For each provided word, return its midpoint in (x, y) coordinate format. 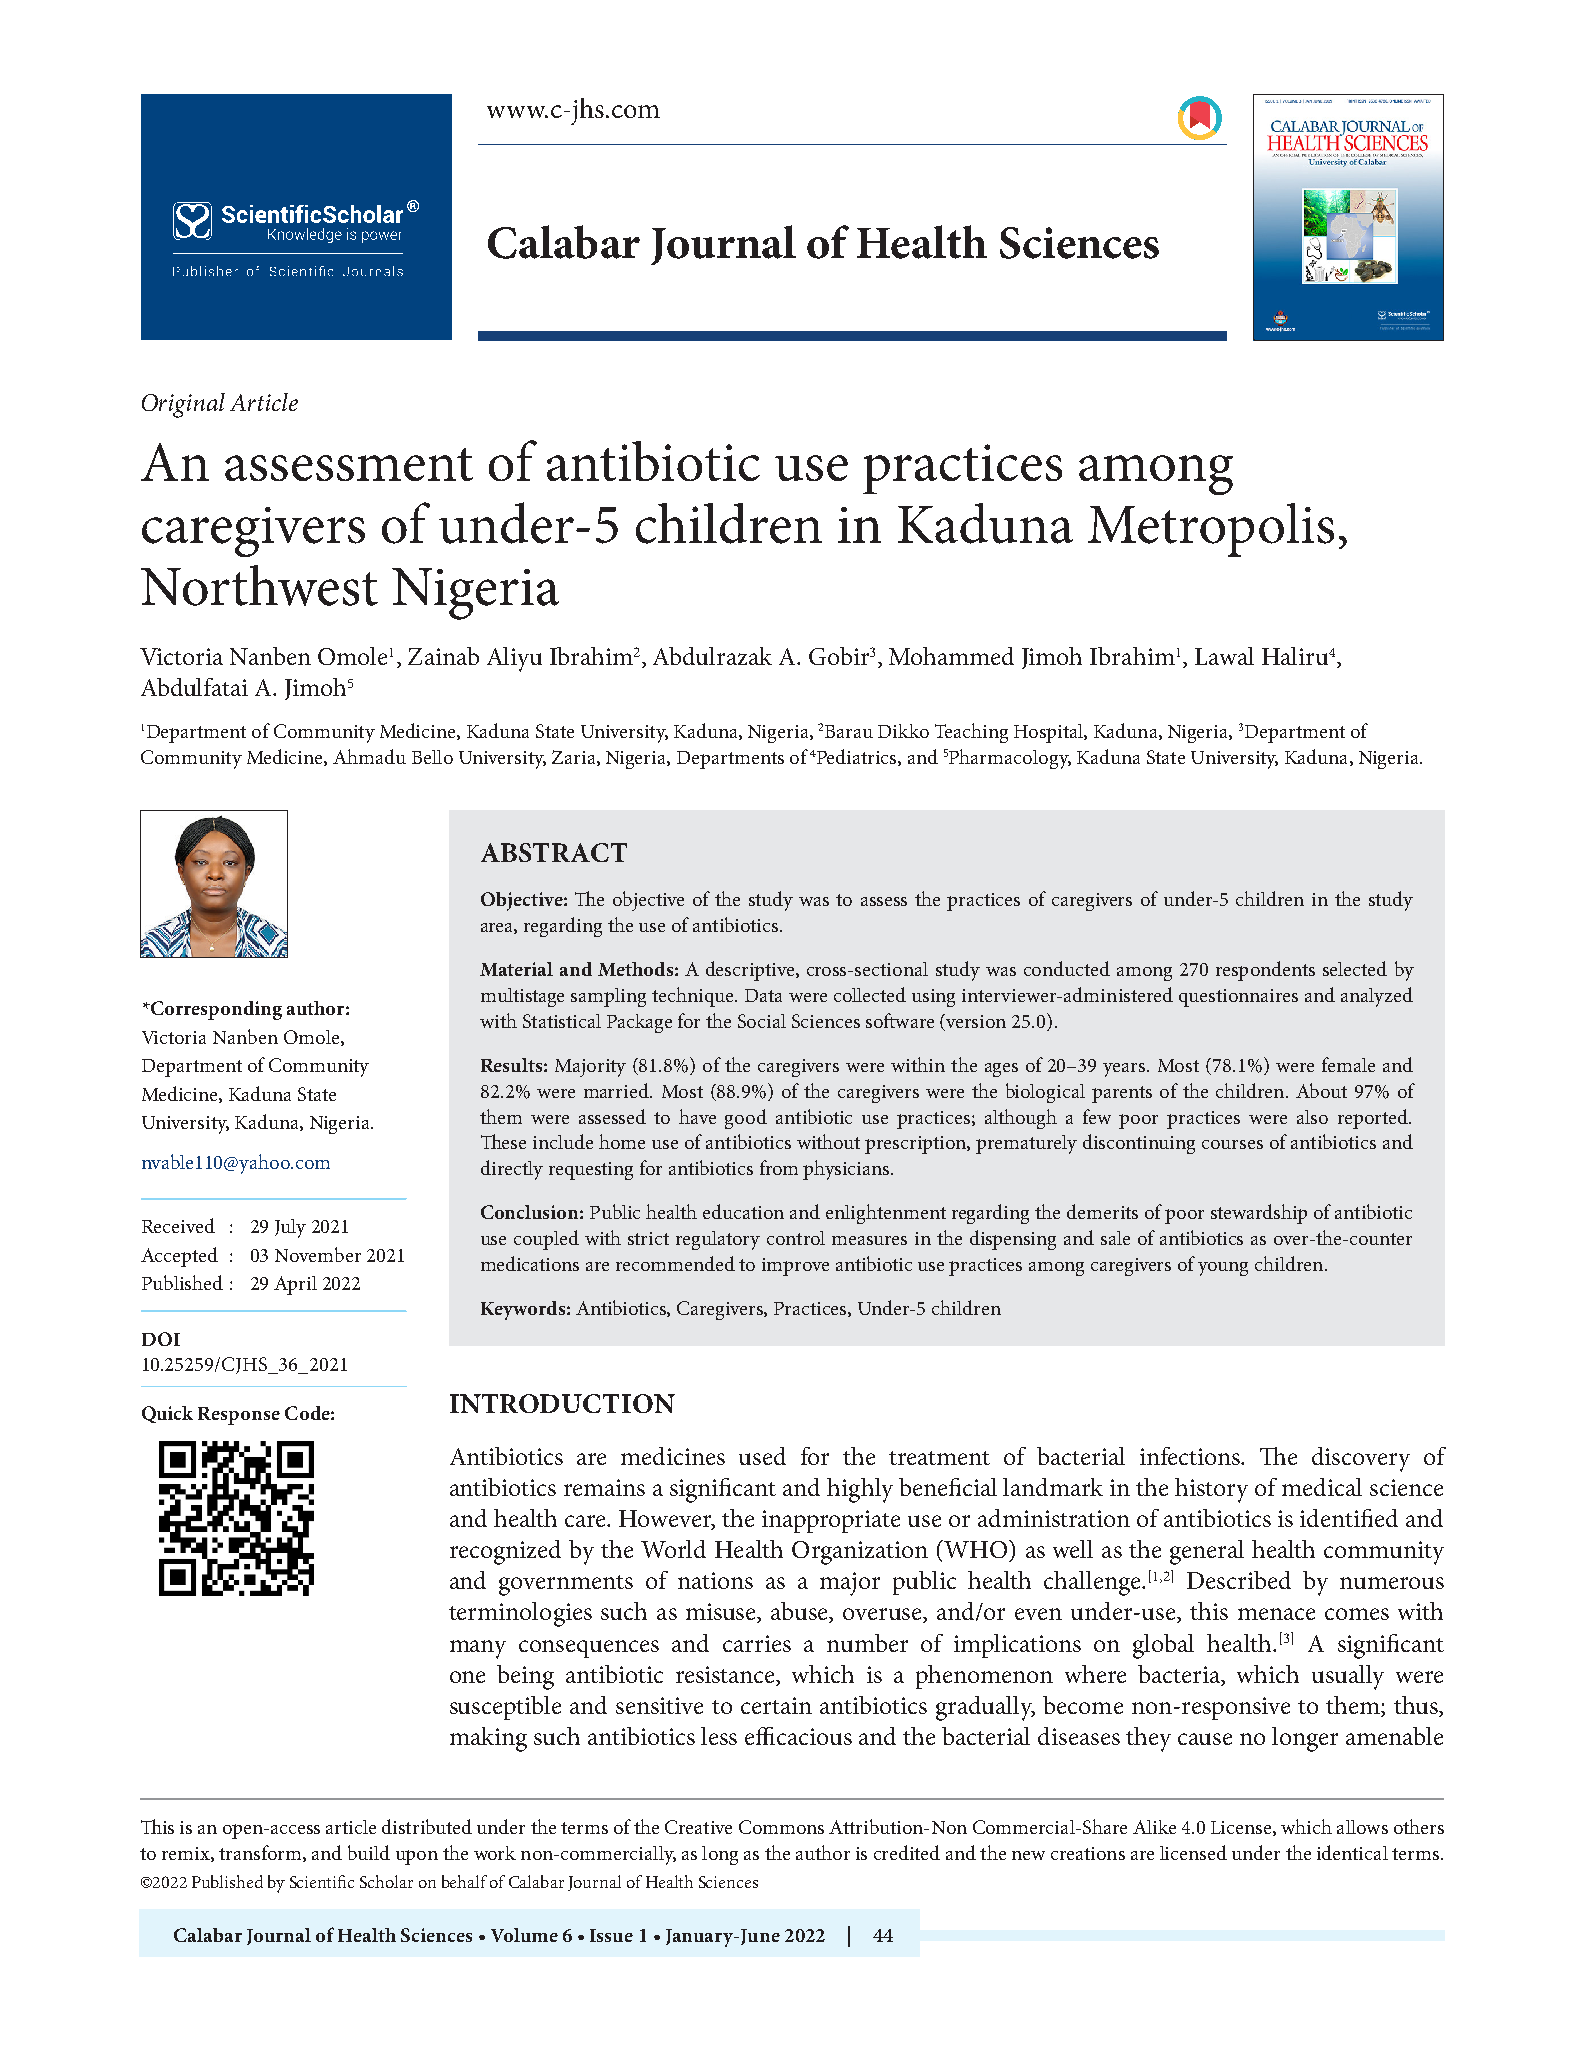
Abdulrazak (712, 656)
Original (183, 405)
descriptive (751, 971)
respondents (1265, 971)
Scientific (322, 1881)
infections (1191, 1456)
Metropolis (1211, 530)
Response (239, 1416)
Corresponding (215, 1010)
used (762, 1456)
